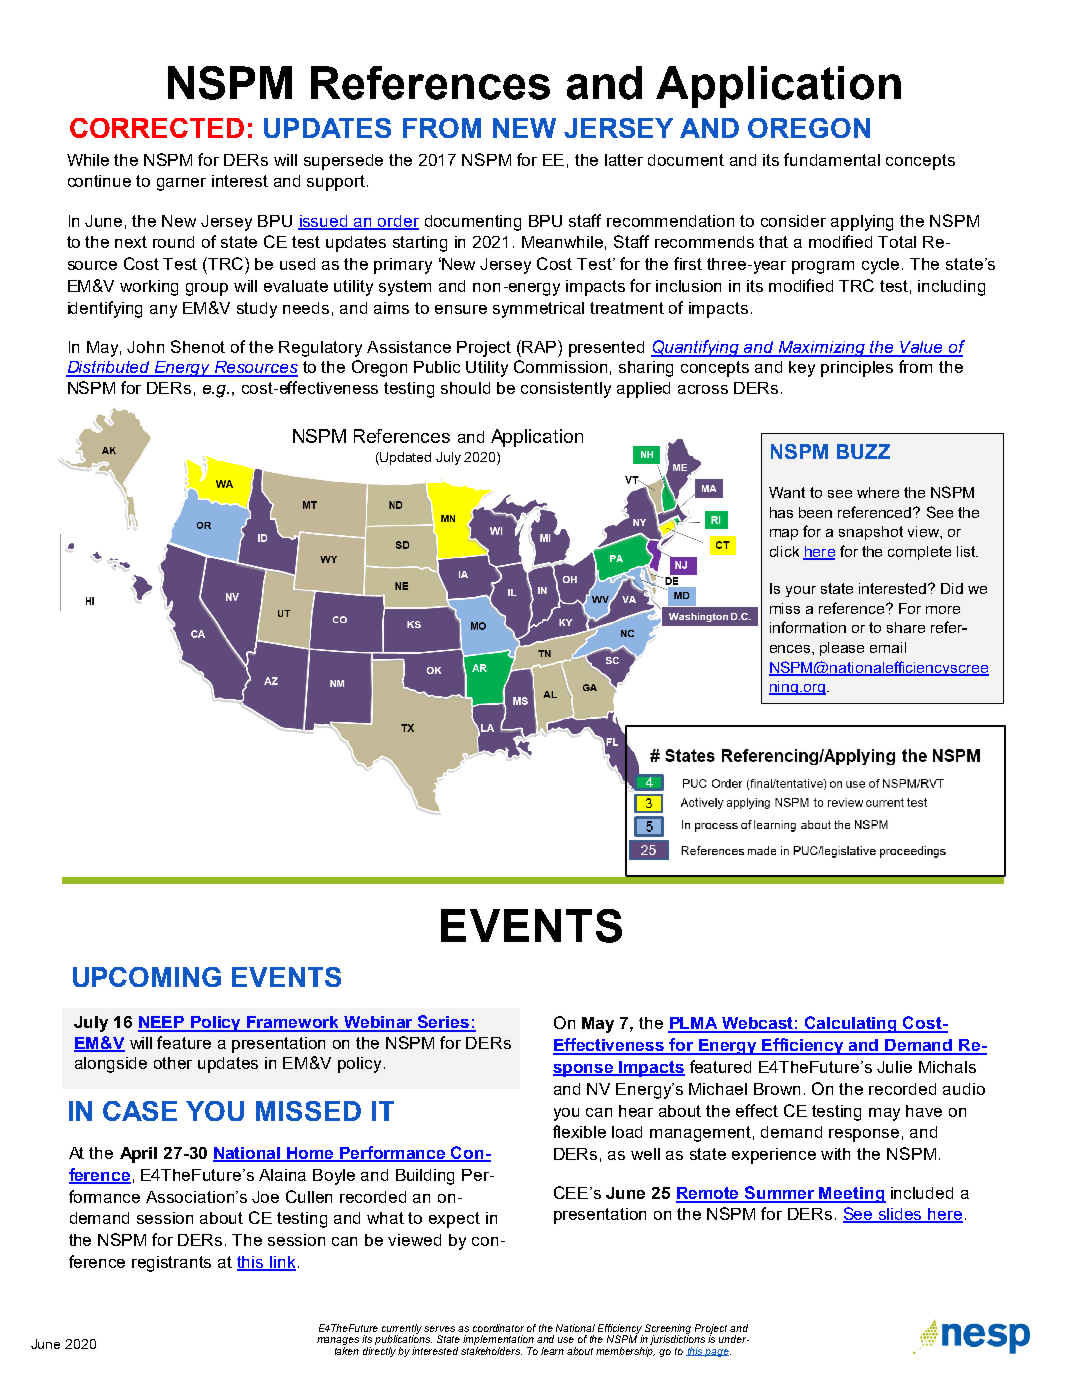  Describe the element at coordinates (624, 160) in the document. I see `latter` at that location.
